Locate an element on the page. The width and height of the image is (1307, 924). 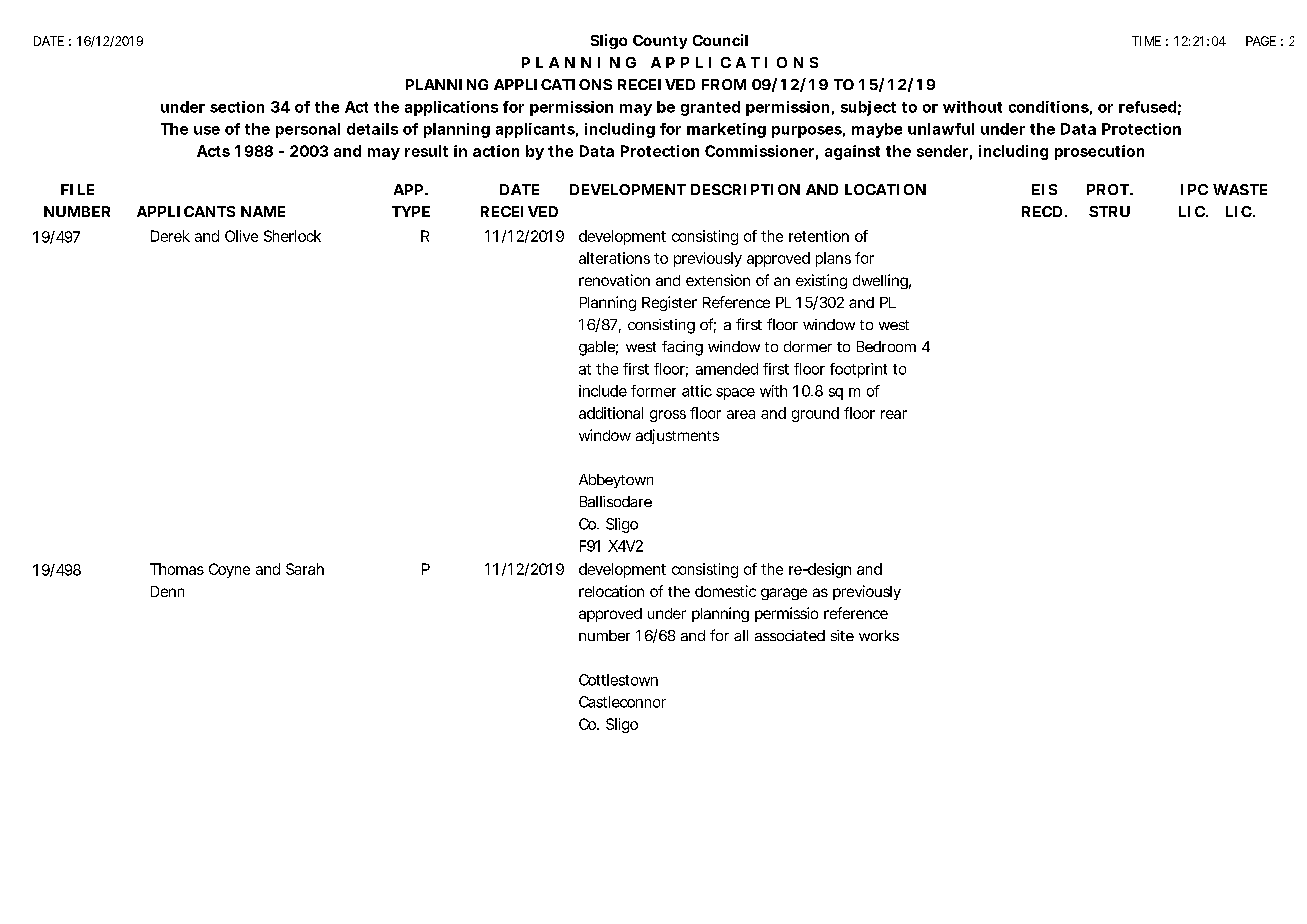
Derek is located at coordinates (170, 236).
